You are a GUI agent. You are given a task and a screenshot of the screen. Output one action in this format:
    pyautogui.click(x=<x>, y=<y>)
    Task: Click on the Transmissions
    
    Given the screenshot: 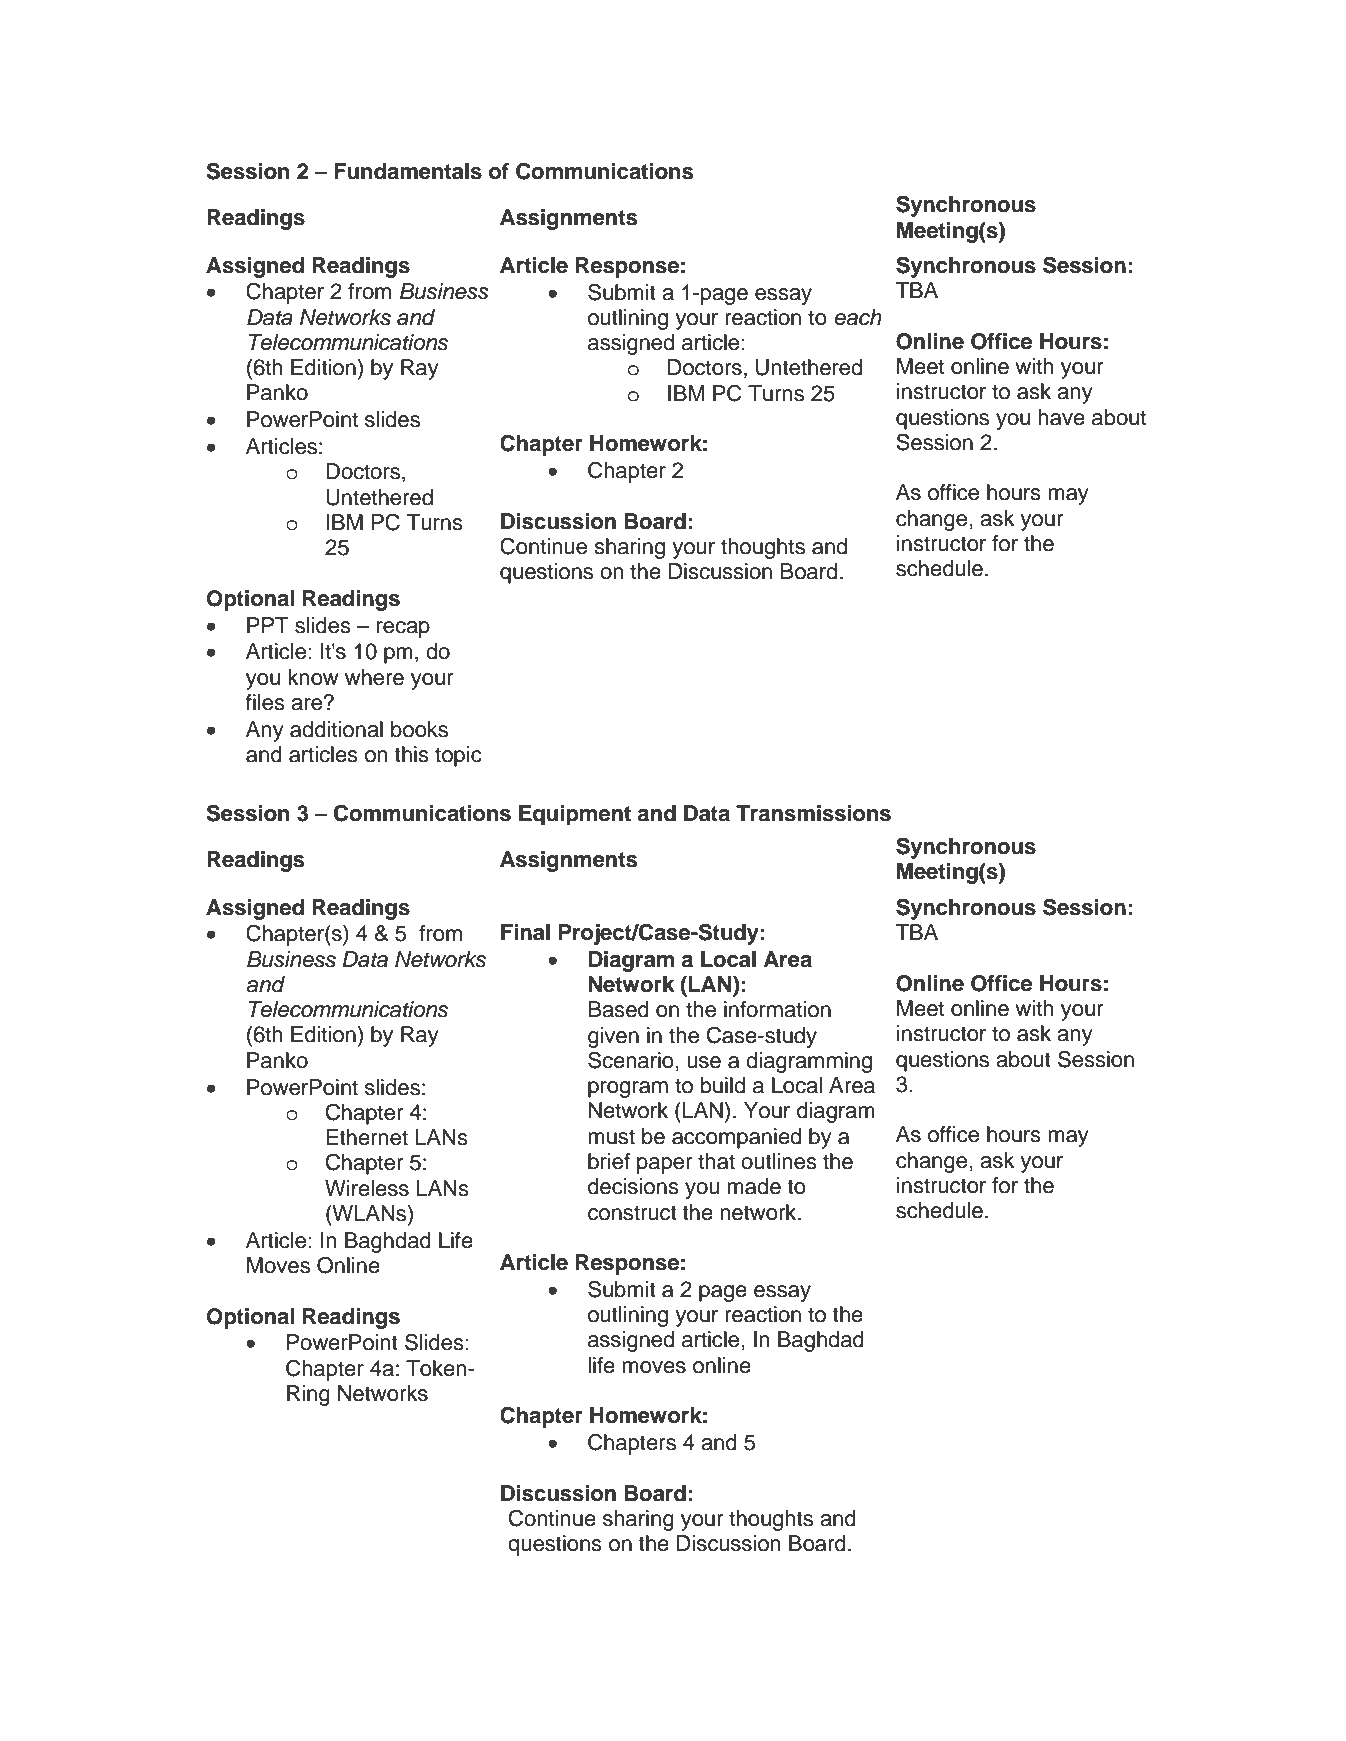 What is the action you would take?
    pyautogui.click(x=813, y=813)
